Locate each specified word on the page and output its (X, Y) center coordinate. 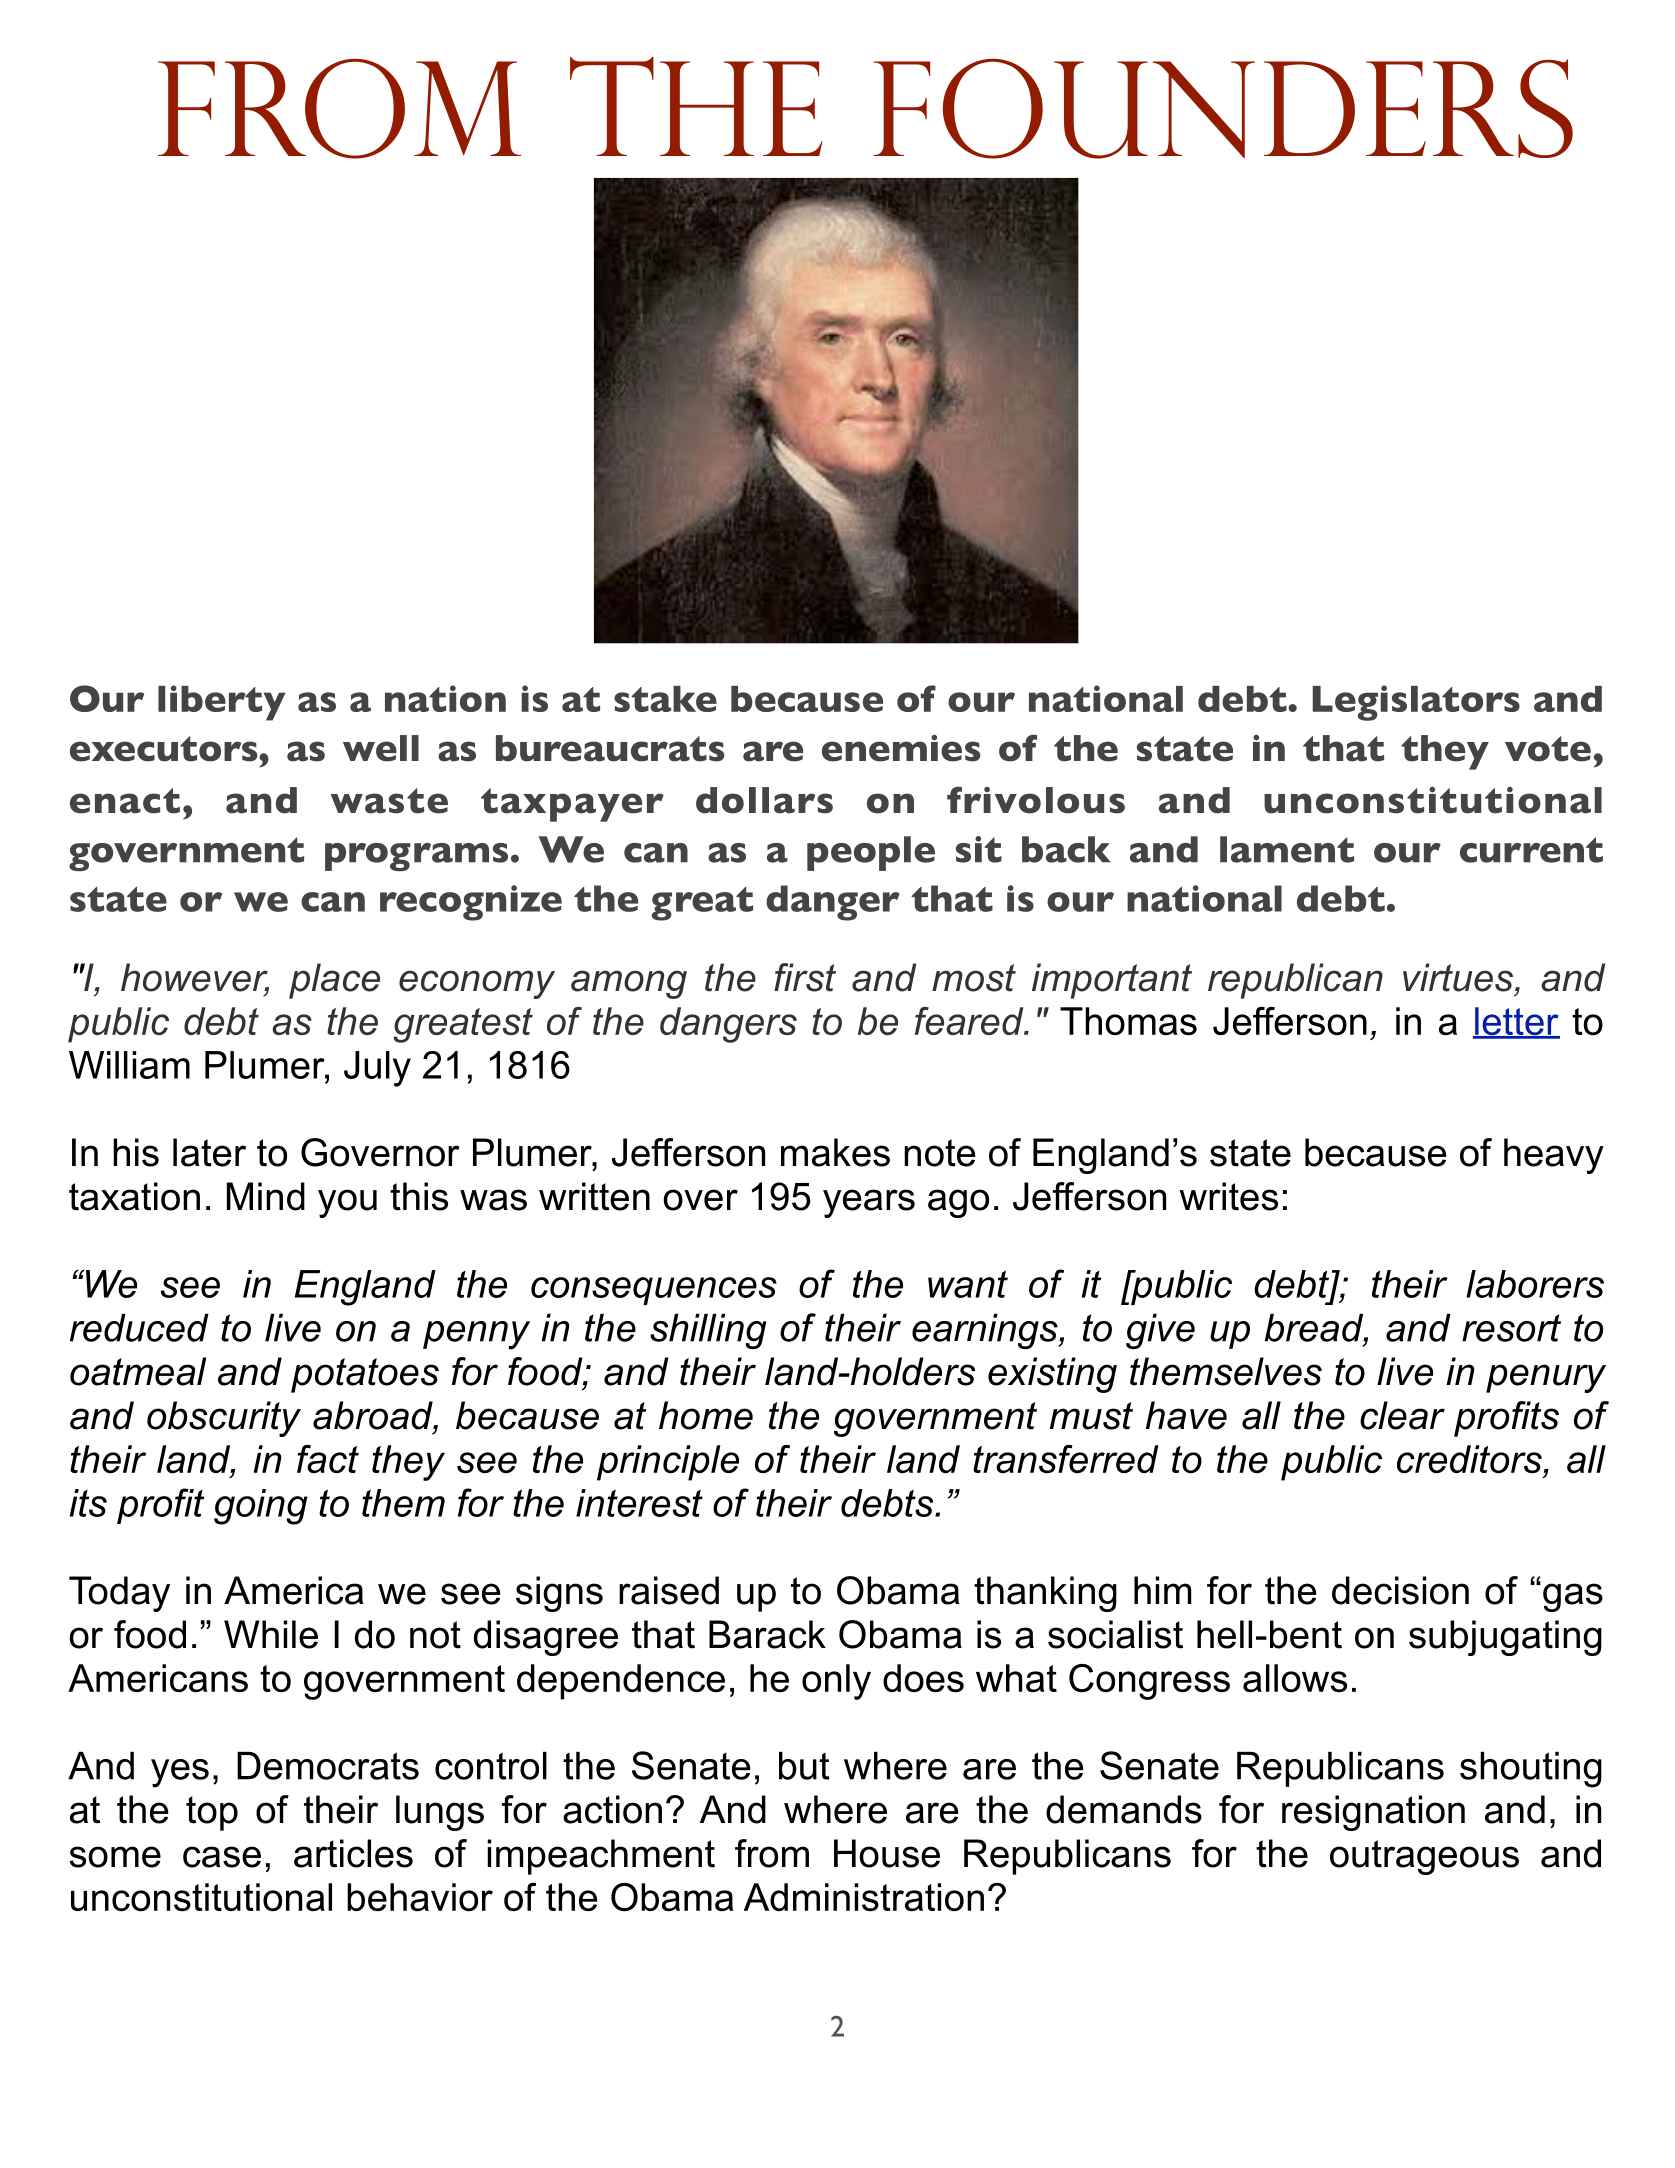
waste (389, 801)
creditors (1469, 1459)
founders (1223, 109)
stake (665, 699)
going (260, 1507)
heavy (1554, 1156)
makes (835, 1152)
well (381, 748)
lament (1287, 849)
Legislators (1416, 703)
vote (1548, 749)
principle (668, 1463)
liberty (221, 703)
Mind (266, 1196)
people (871, 853)
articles (353, 1853)
